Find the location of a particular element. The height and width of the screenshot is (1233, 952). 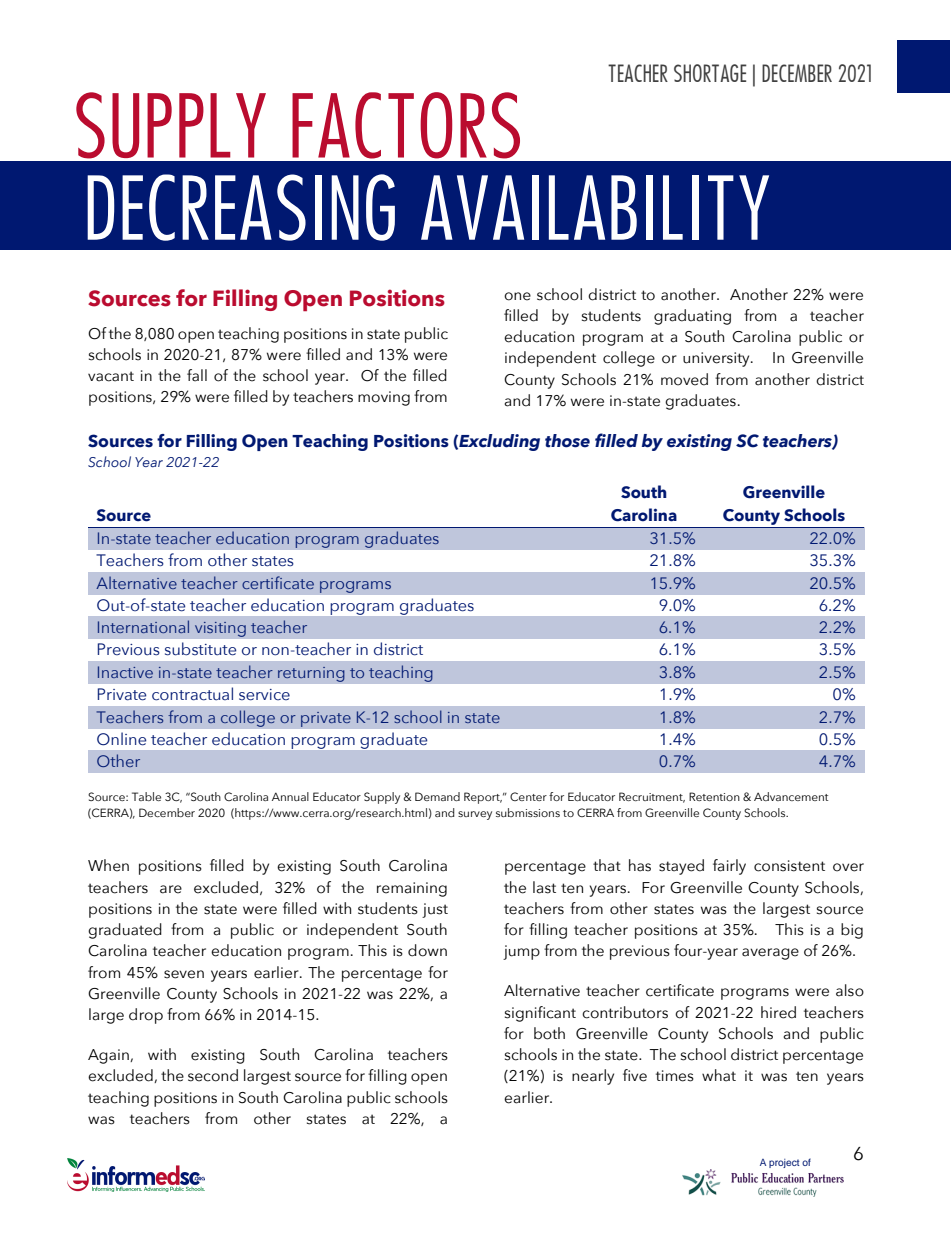

second is located at coordinates (213, 1075).
